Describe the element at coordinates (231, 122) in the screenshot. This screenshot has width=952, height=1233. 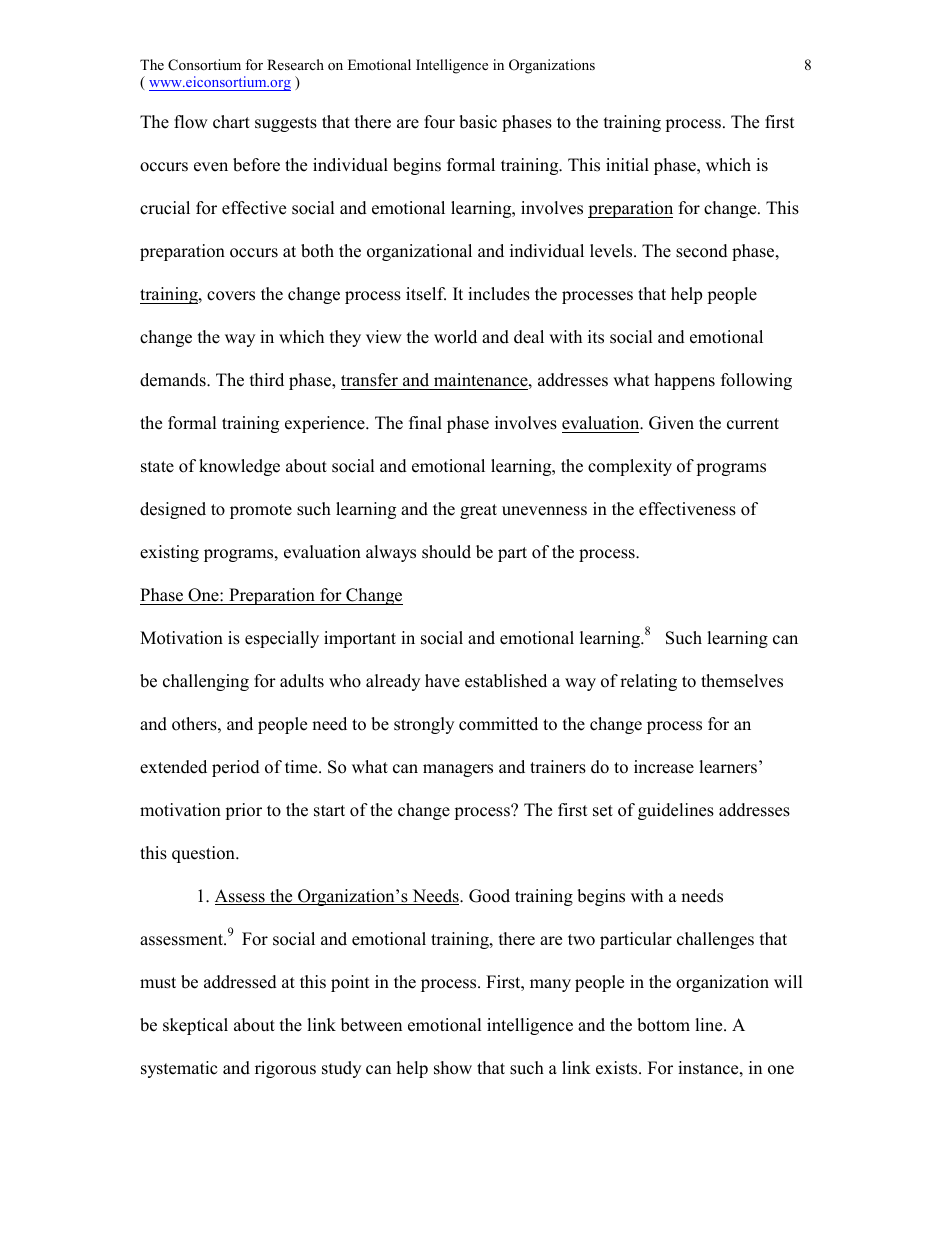
I see `chart` at that location.
